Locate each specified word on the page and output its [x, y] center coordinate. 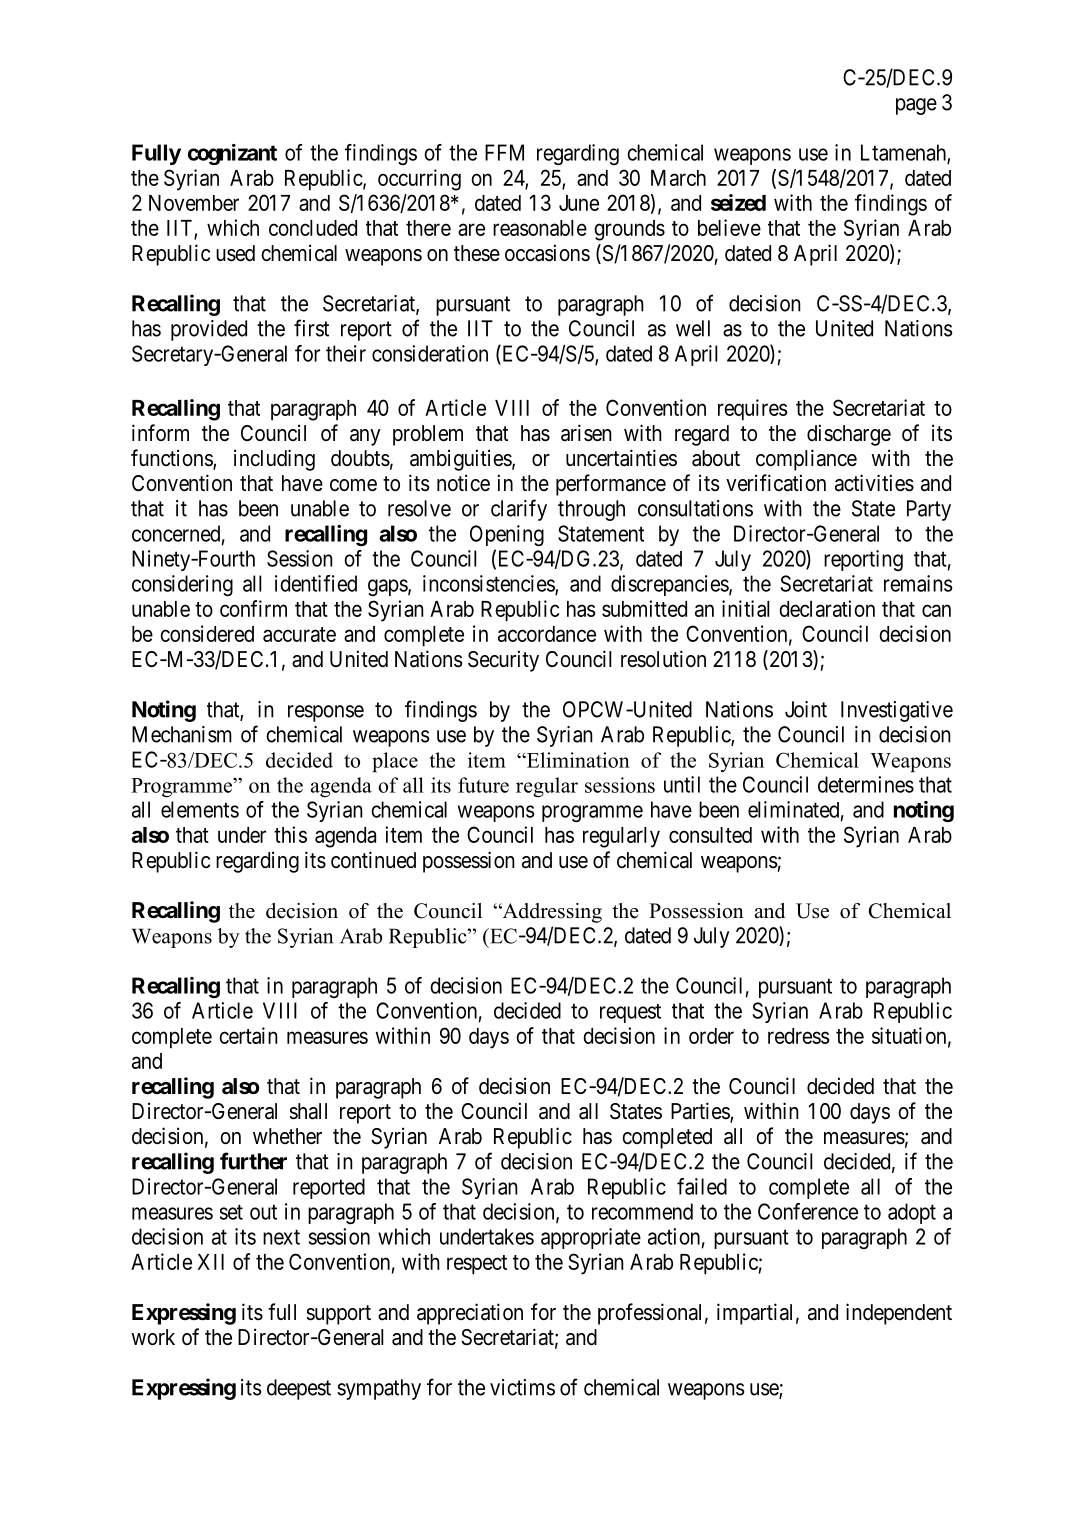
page [916, 106]
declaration [827, 608]
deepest [299, 1389]
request [630, 1013]
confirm [253, 608]
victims [522, 1387]
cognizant [232, 154]
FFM [504, 152]
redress [799, 1036]
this [290, 834]
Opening [507, 535]
